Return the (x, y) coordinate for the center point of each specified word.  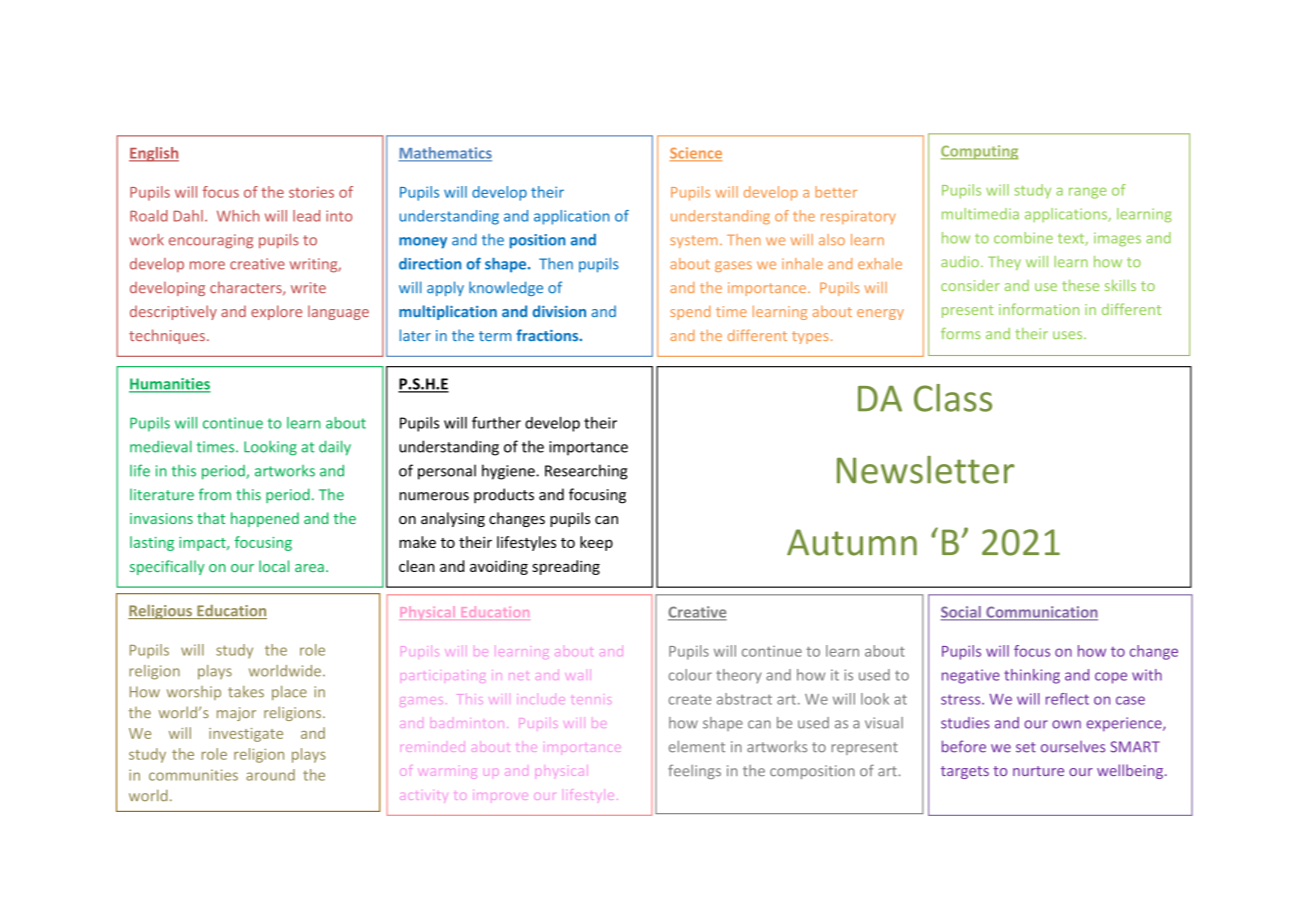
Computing (979, 152)
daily (335, 448)
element (697, 746)
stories (311, 192)
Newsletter (926, 470)
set (1026, 747)
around (270, 775)
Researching (586, 472)
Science (696, 154)
